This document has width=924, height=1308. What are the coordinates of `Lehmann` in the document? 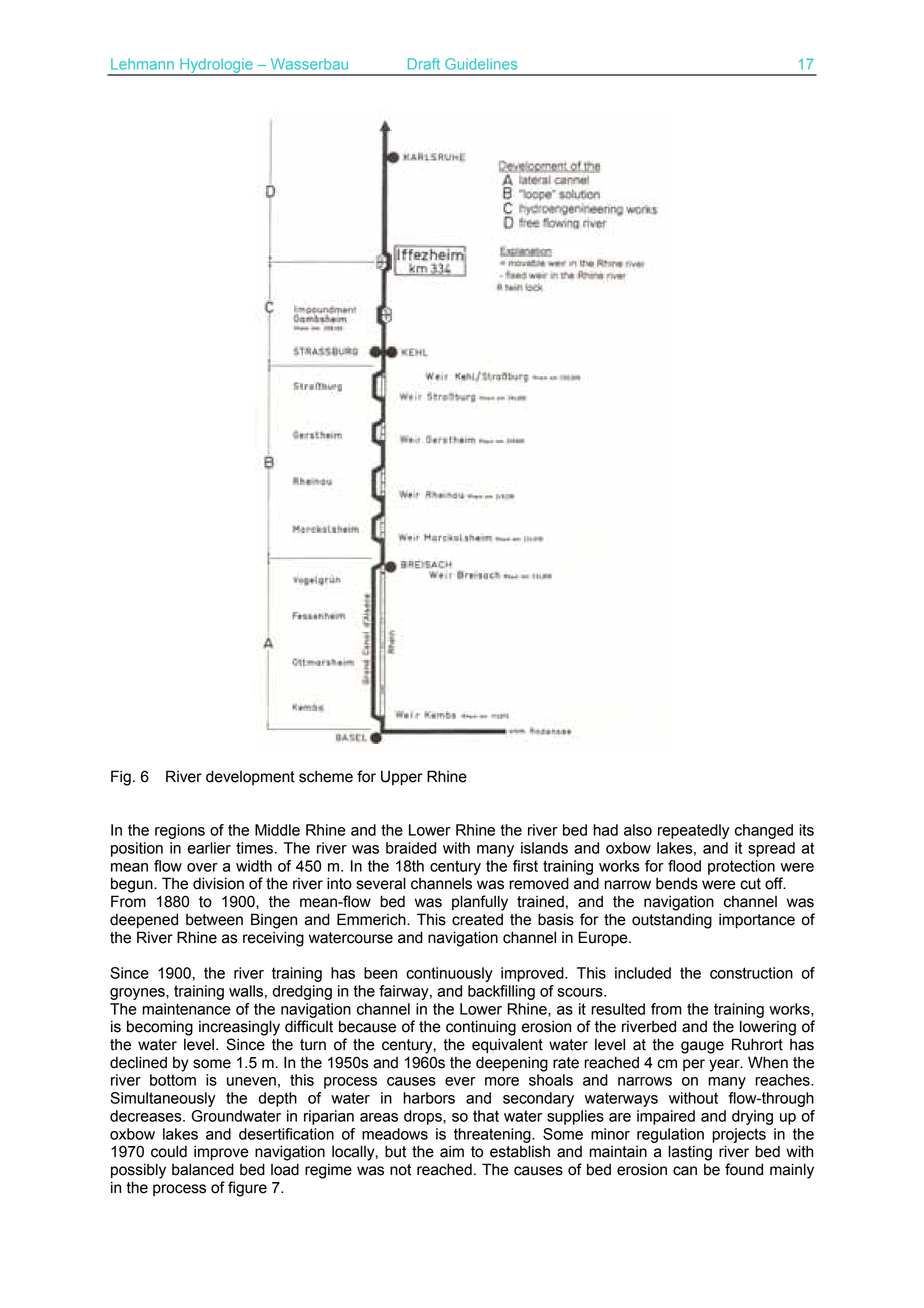 It's located at (142, 64).
